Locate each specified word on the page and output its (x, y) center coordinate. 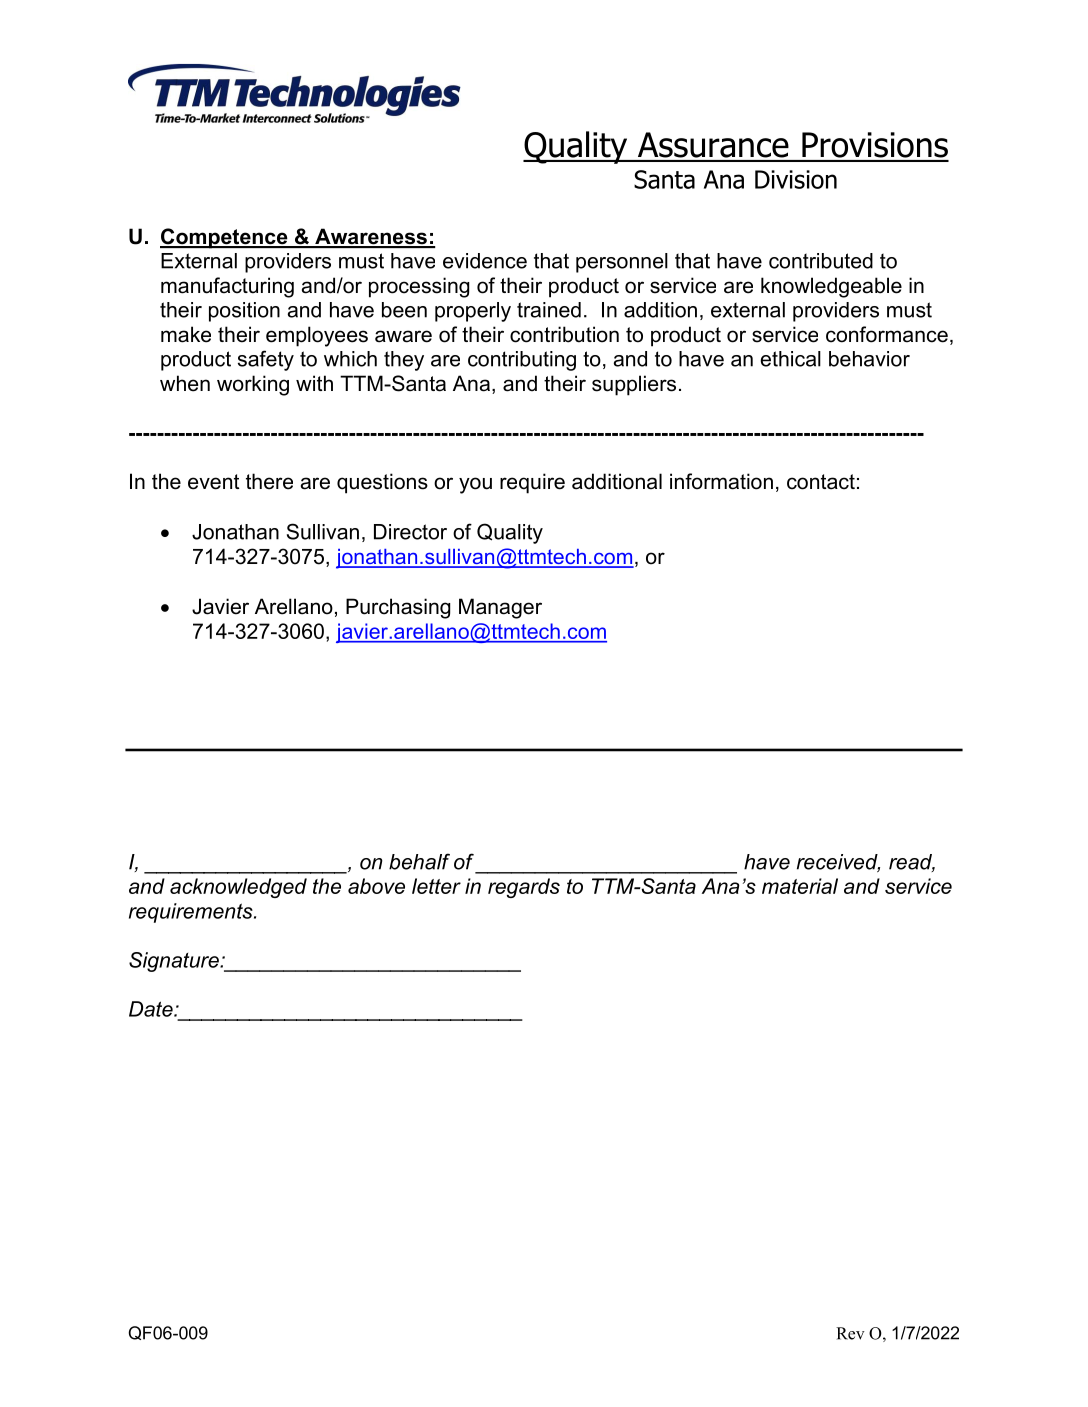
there (269, 481)
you (475, 485)
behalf (419, 861)
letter (436, 886)
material (800, 886)
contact (821, 482)
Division (796, 179)
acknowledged (238, 888)
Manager (500, 608)
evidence (485, 261)
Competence (225, 238)
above (376, 886)
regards (524, 888)
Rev (850, 1333)
